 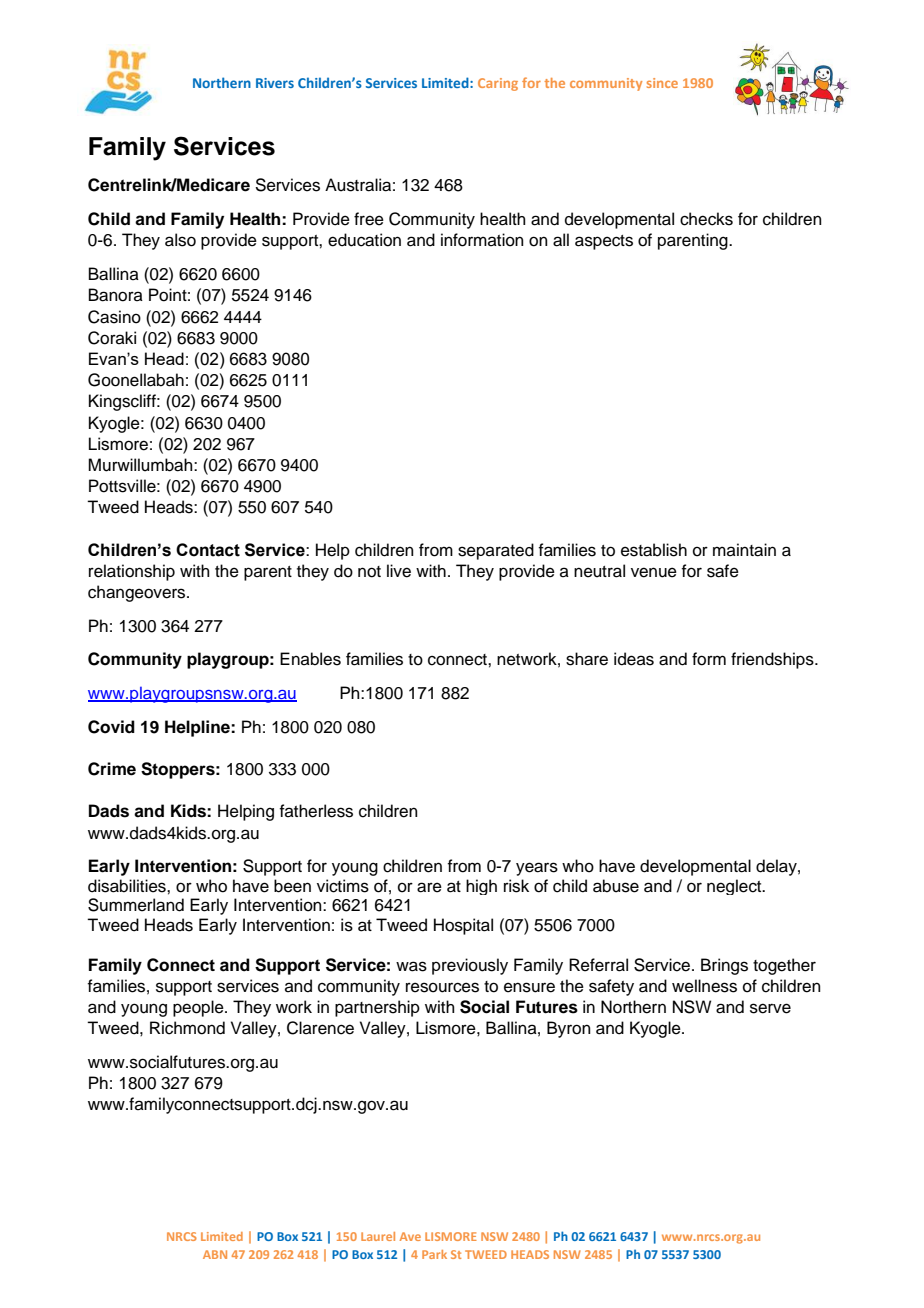 I want to click on Caring, so click(x=498, y=84).
